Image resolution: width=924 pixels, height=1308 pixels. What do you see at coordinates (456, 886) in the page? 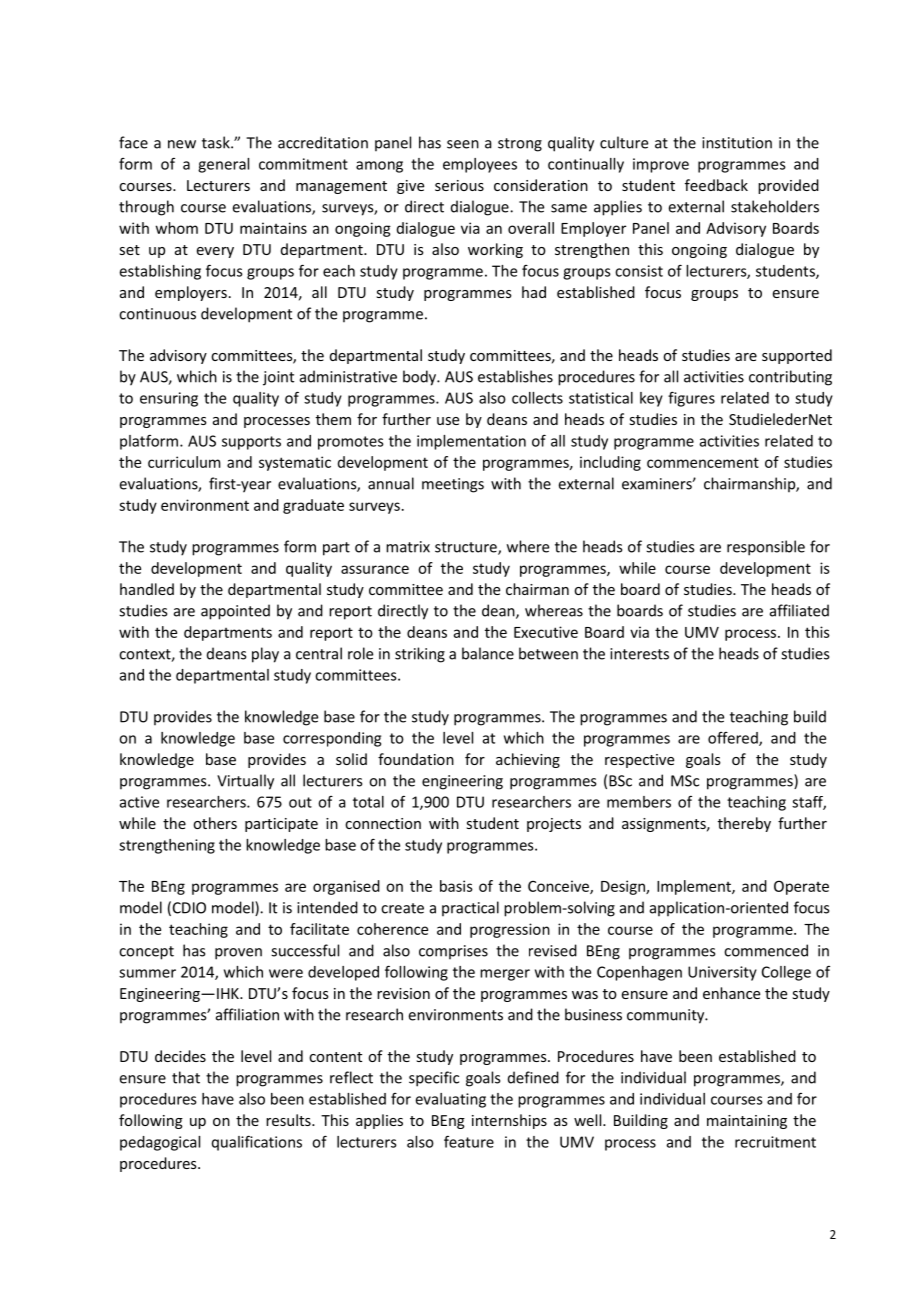
I see `basis` at bounding box center [456, 886].
